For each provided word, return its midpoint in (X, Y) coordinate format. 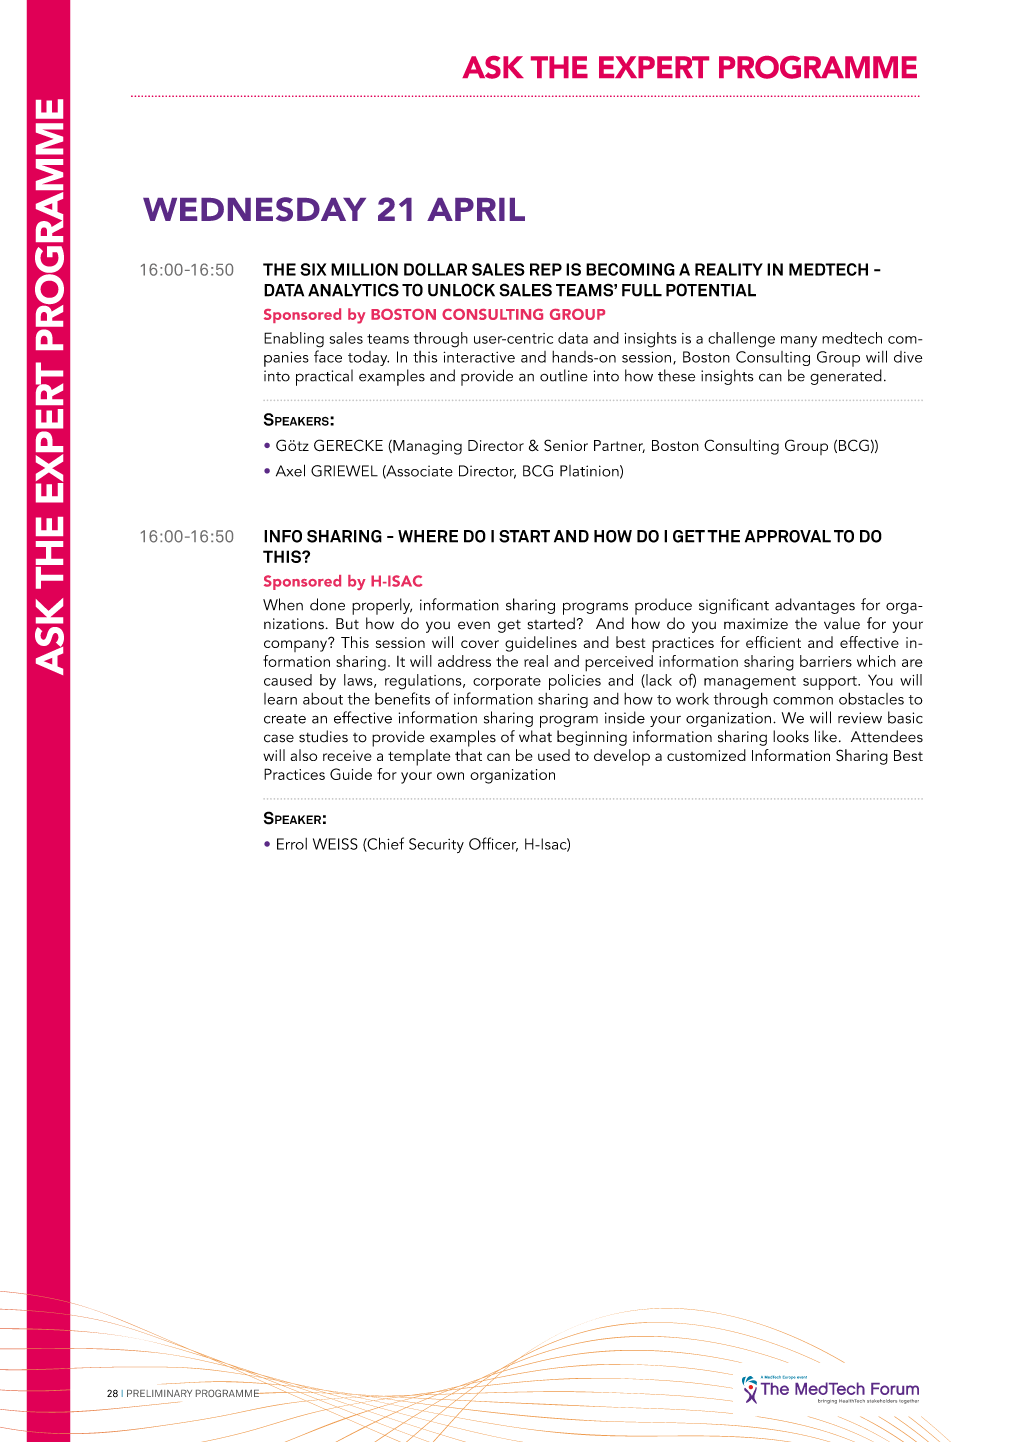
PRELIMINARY (159, 1393)
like (826, 736)
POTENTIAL (711, 290)
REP (546, 269)
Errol (292, 844)
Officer (493, 844)
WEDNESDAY (254, 209)
